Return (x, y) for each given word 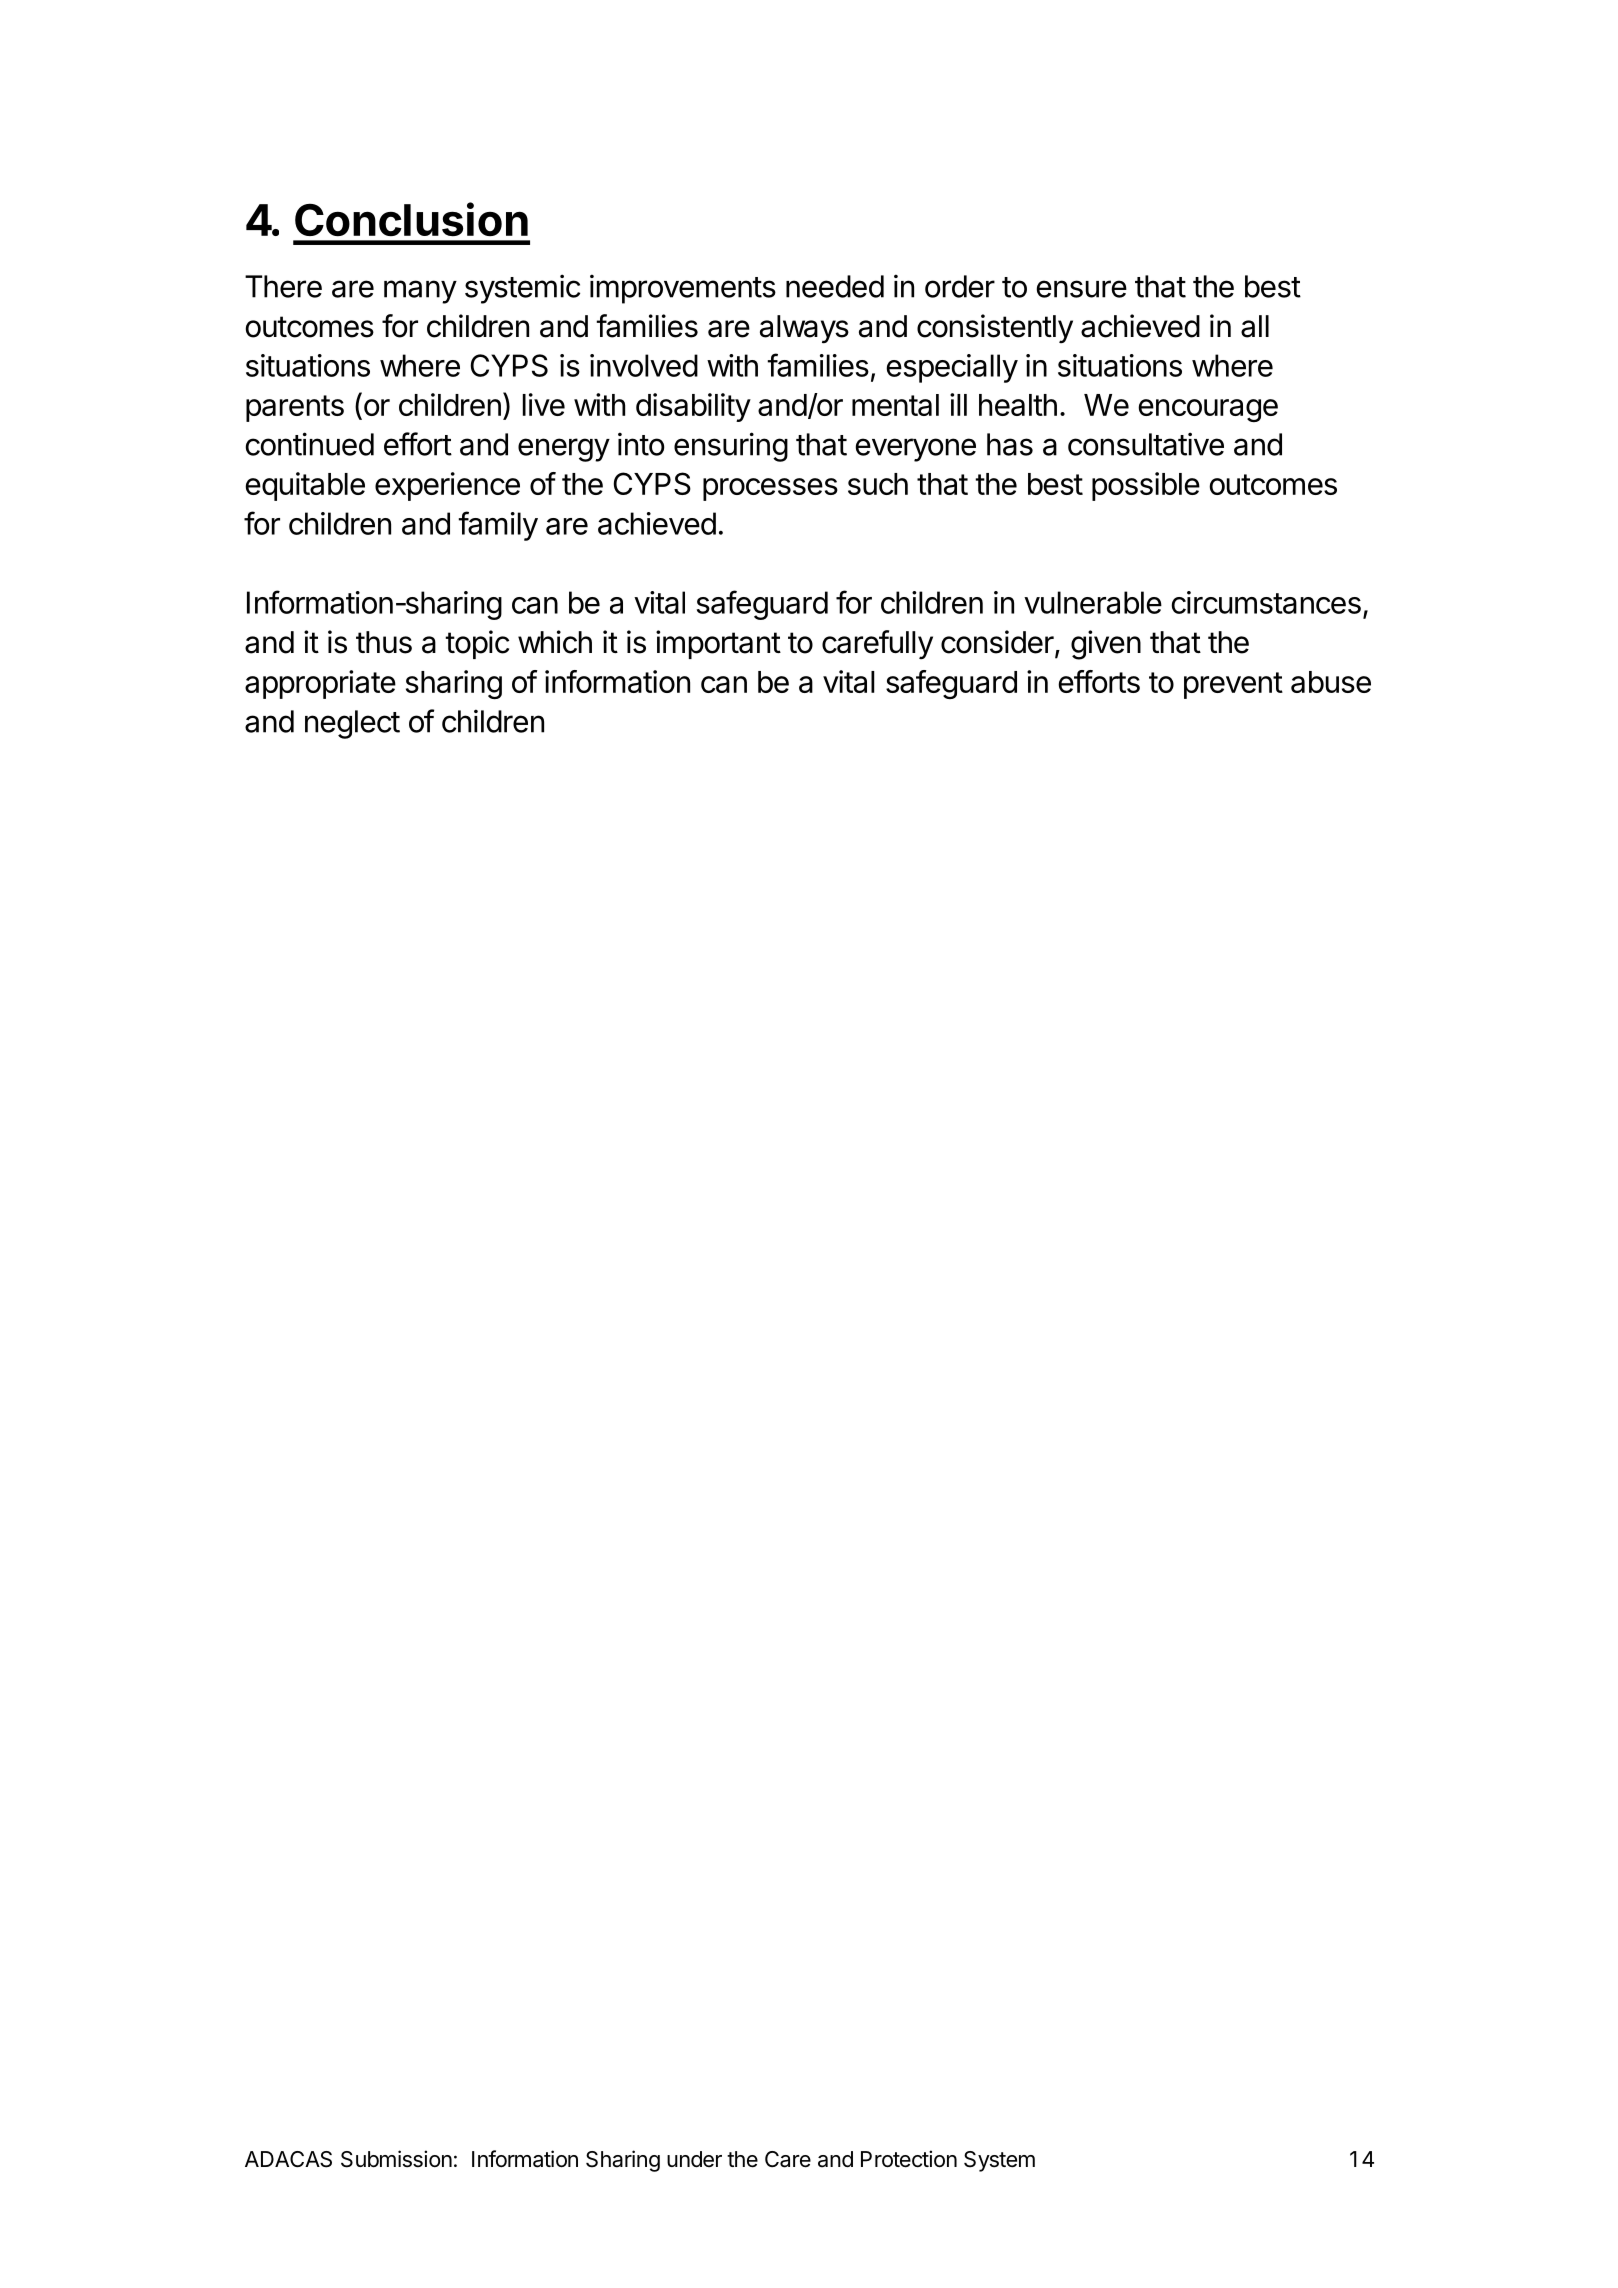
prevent (1233, 685)
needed (835, 286)
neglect (352, 724)
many (420, 292)
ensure (1081, 289)
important (718, 644)
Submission (396, 2159)
